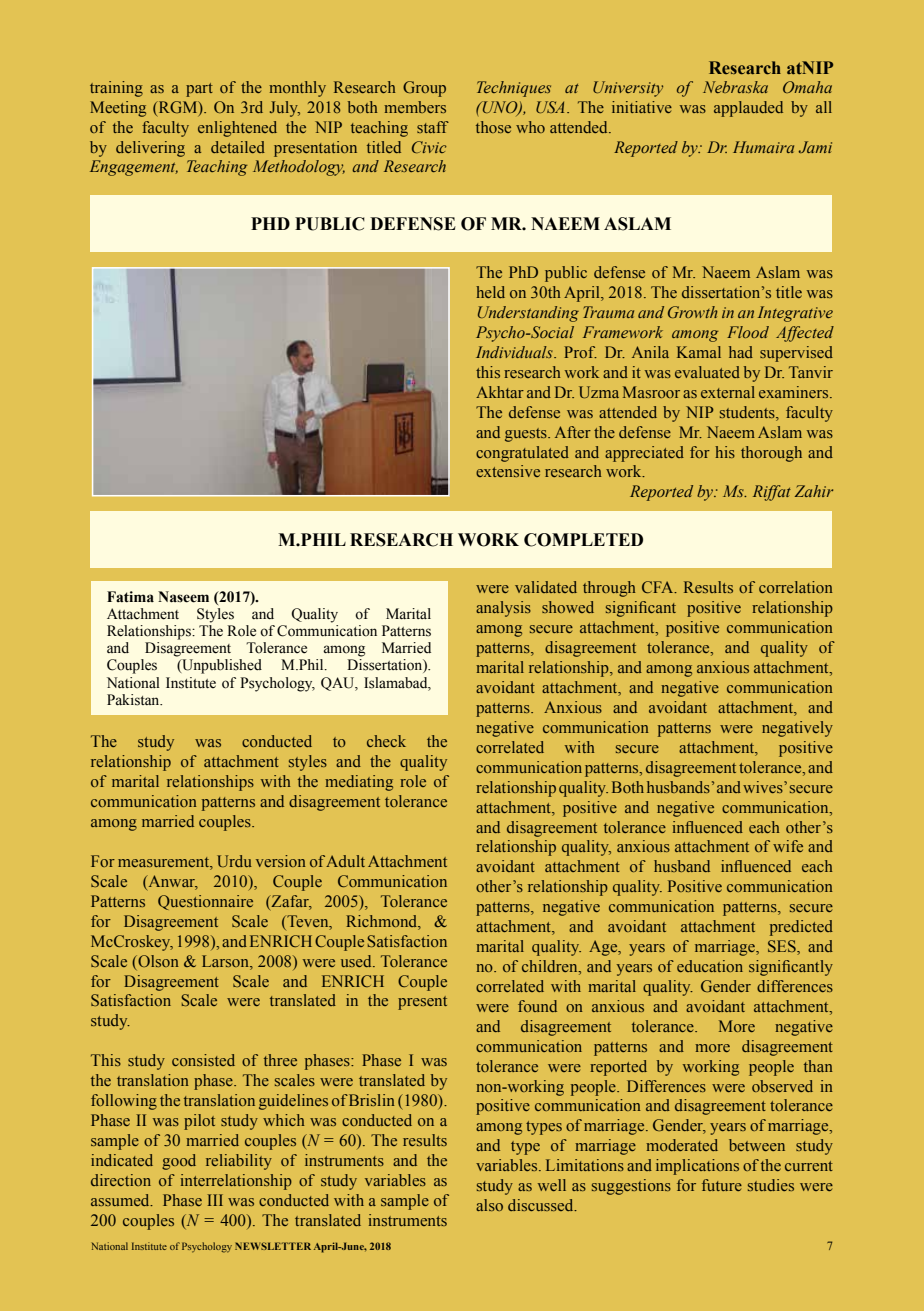 The height and width of the screenshot is (1311, 924). What do you see at coordinates (503, 609) in the screenshot?
I see `analysis` at bounding box center [503, 609].
